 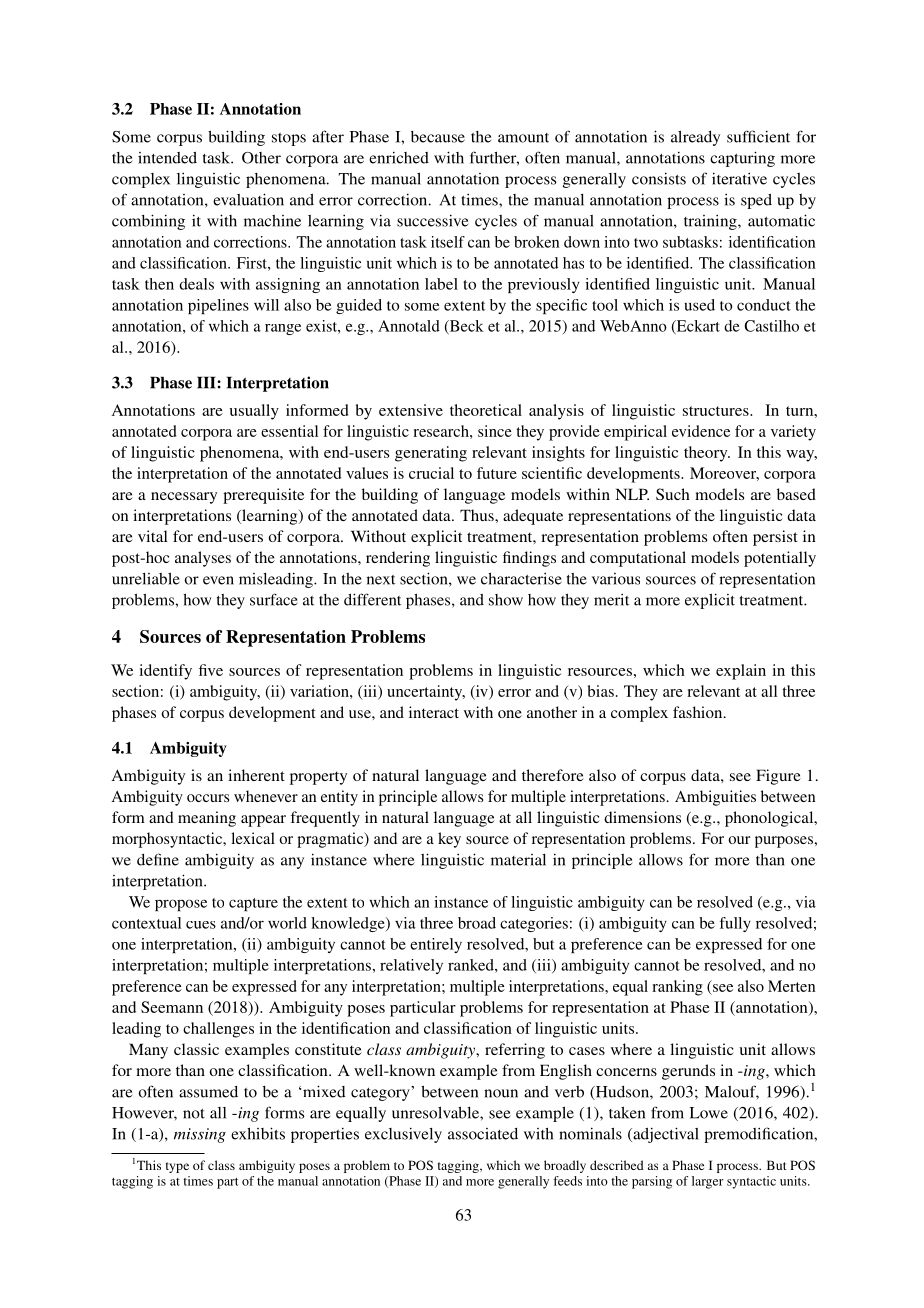 What do you see at coordinates (708, 1182) in the document?
I see `larger` at bounding box center [708, 1182].
